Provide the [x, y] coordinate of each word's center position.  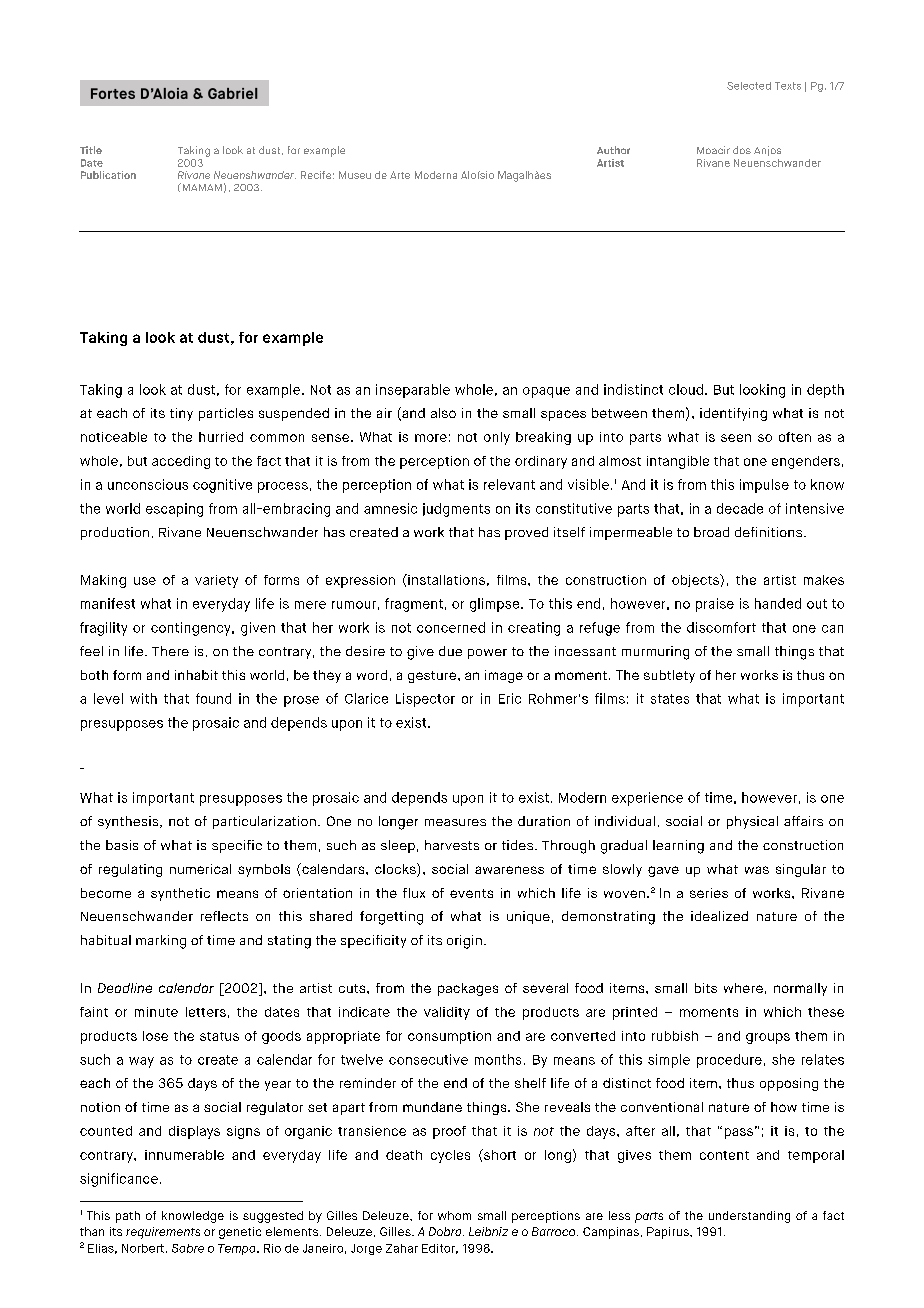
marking [161, 942]
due [450, 651]
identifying [733, 414]
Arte [400, 175]
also [443, 413]
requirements [163, 1233]
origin [464, 942]
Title [91, 150]
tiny [181, 414]
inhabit [196, 675]
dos [742, 150]
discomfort [721, 627]
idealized [719, 916]
